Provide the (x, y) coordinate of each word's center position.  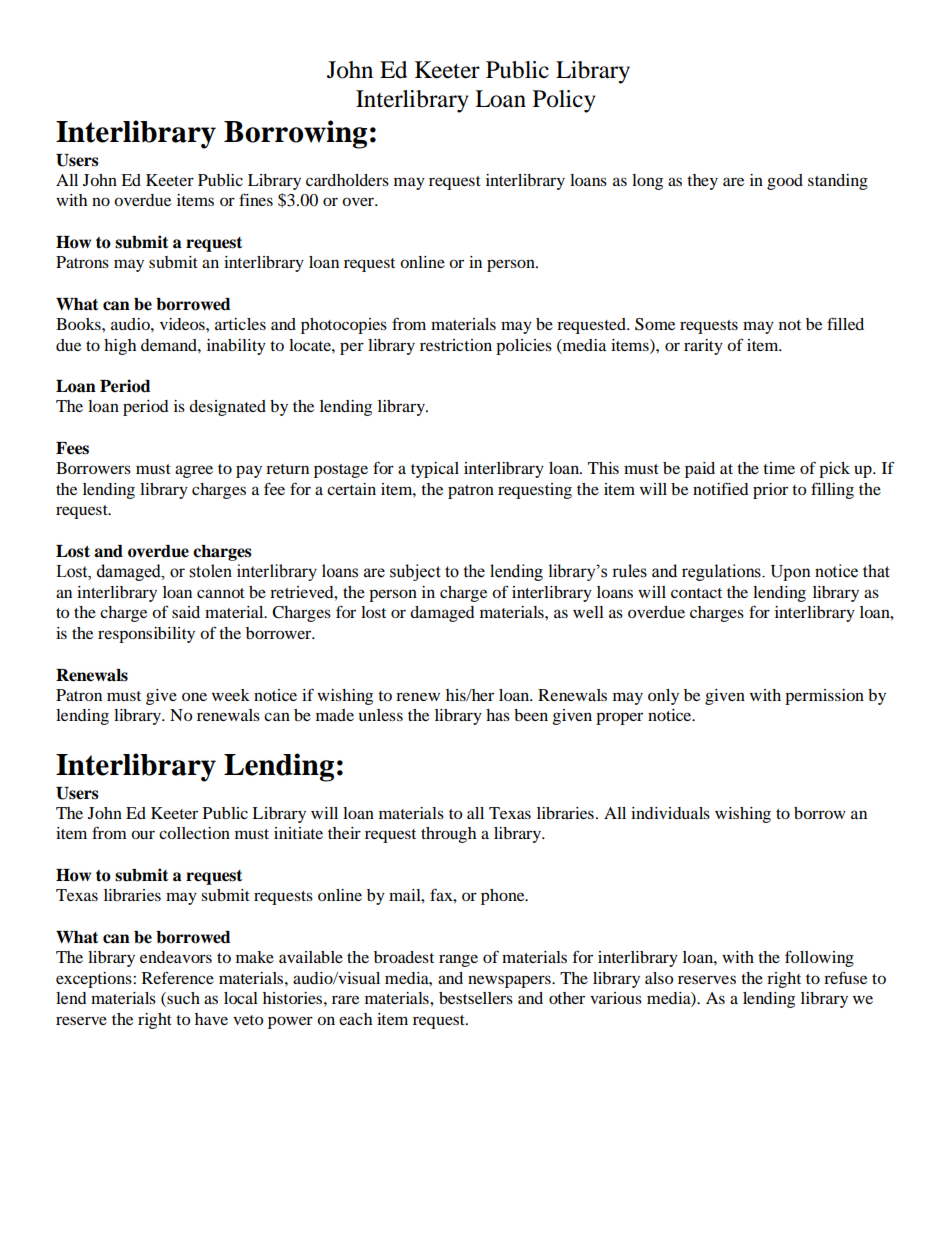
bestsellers (476, 998)
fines (256, 199)
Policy (564, 101)
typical (435, 470)
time (779, 468)
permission (824, 697)
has (498, 715)
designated (227, 408)
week (231, 695)
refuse (845, 977)
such (182, 999)
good (785, 182)
